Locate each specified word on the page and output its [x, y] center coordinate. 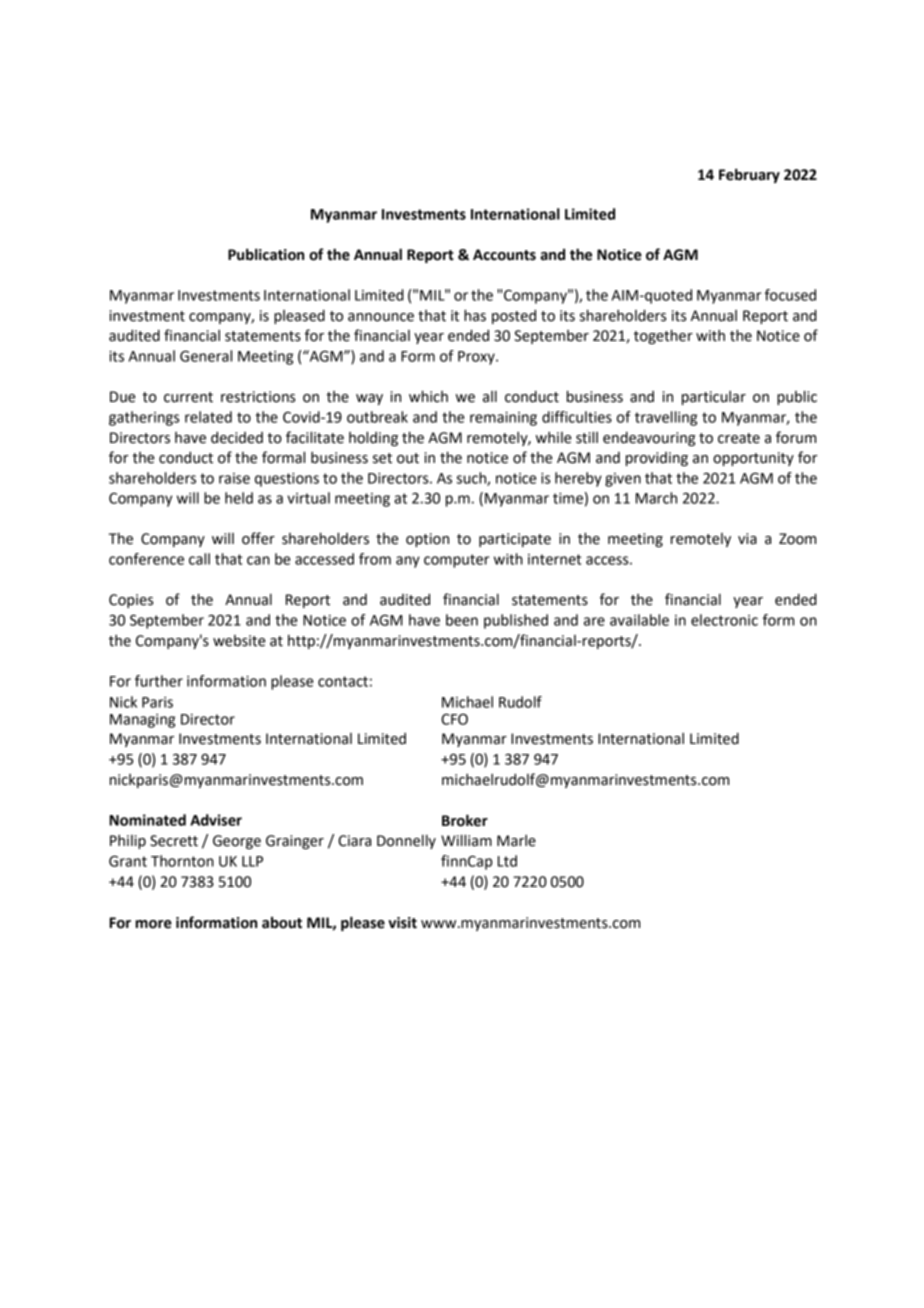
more [154, 924]
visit [402, 923]
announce [381, 317]
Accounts [504, 255]
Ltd [507, 861]
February [749, 175]
